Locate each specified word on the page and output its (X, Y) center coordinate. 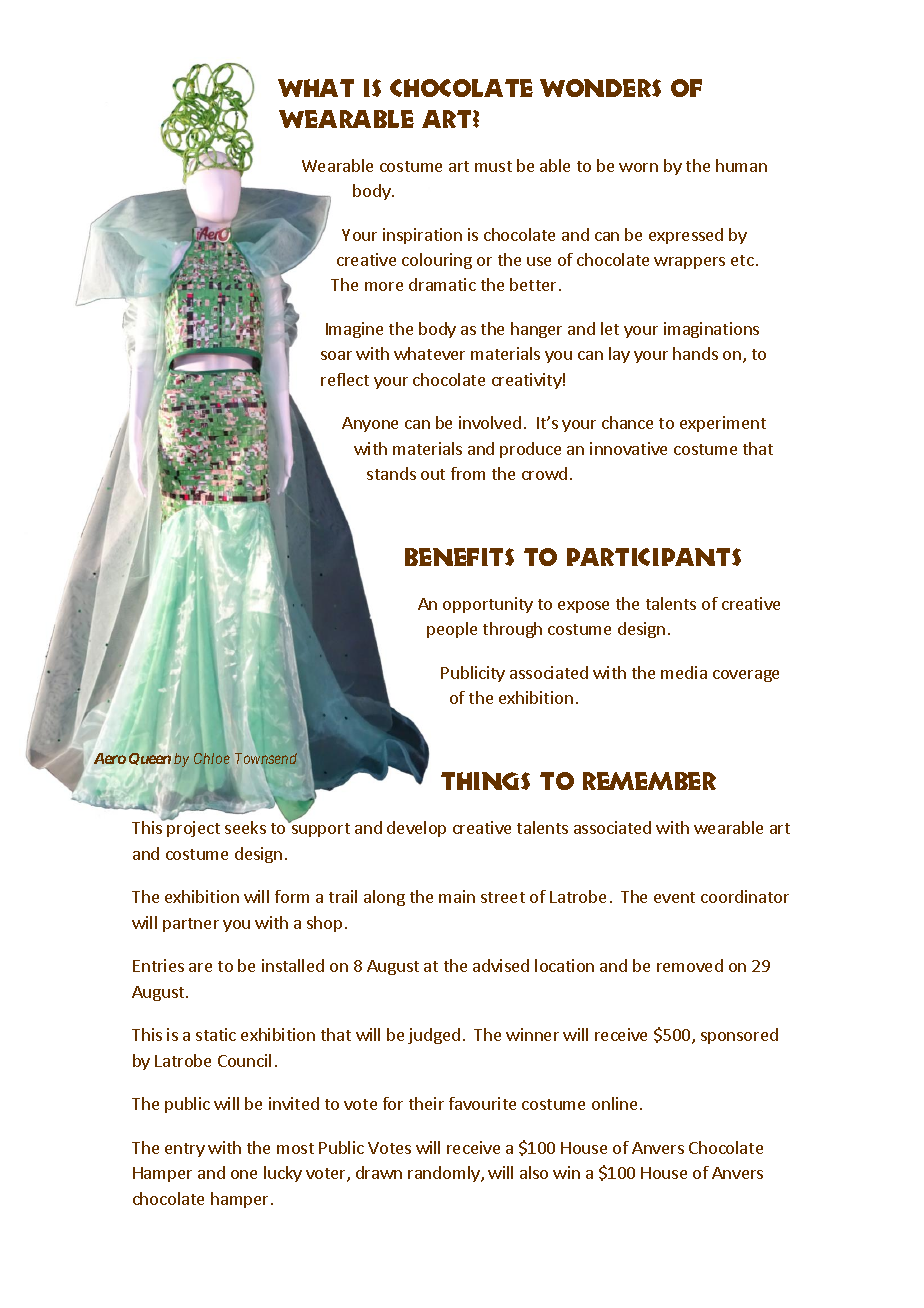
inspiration (422, 236)
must (493, 166)
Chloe (212, 758)
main (457, 896)
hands (695, 353)
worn (638, 167)
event (674, 897)
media (684, 672)
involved (490, 422)
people (452, 630)
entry (185, 1150)
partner (191, 925)
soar (336, 355)
